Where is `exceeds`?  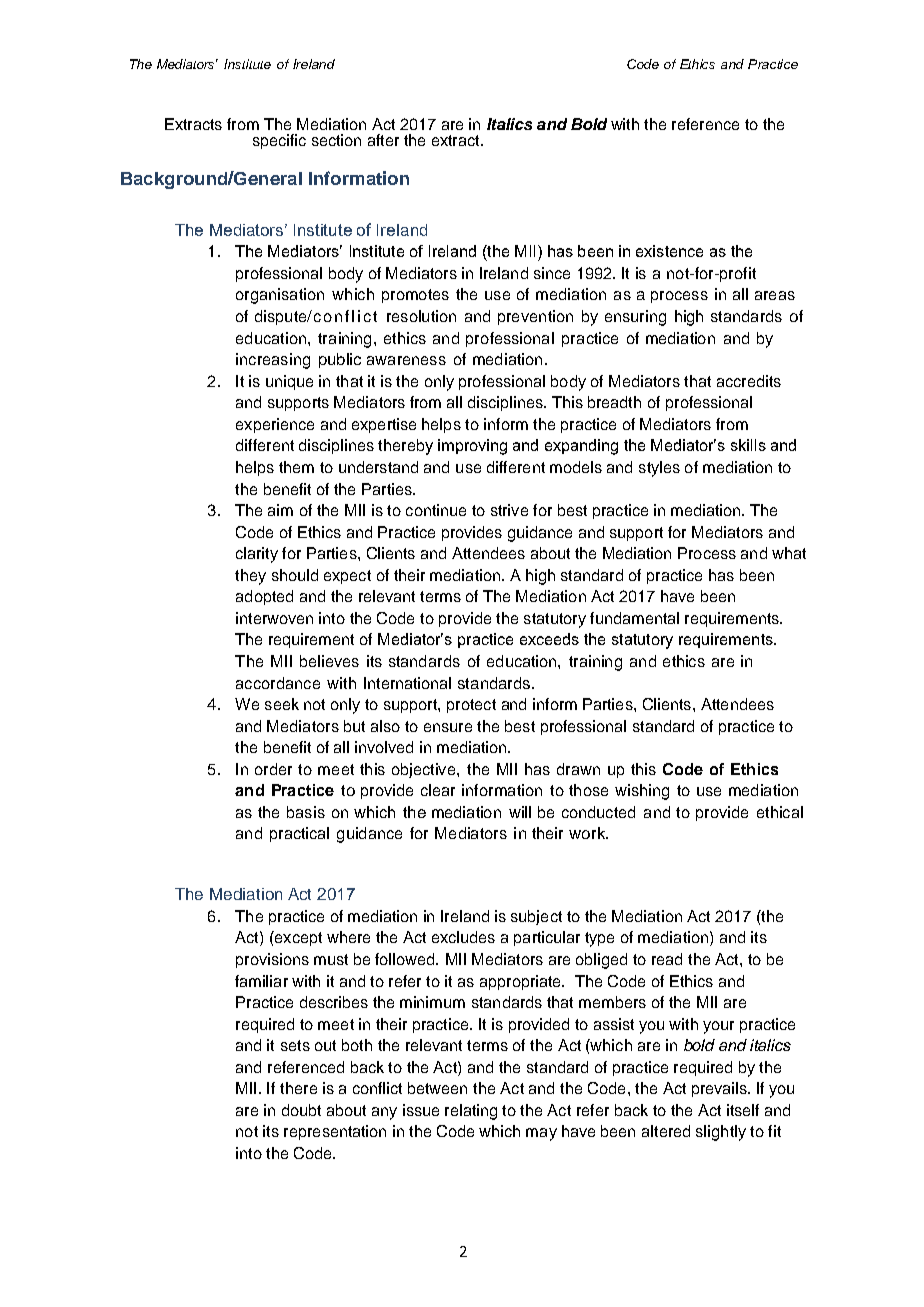
exceeds is located at coordinates (549, 639).
